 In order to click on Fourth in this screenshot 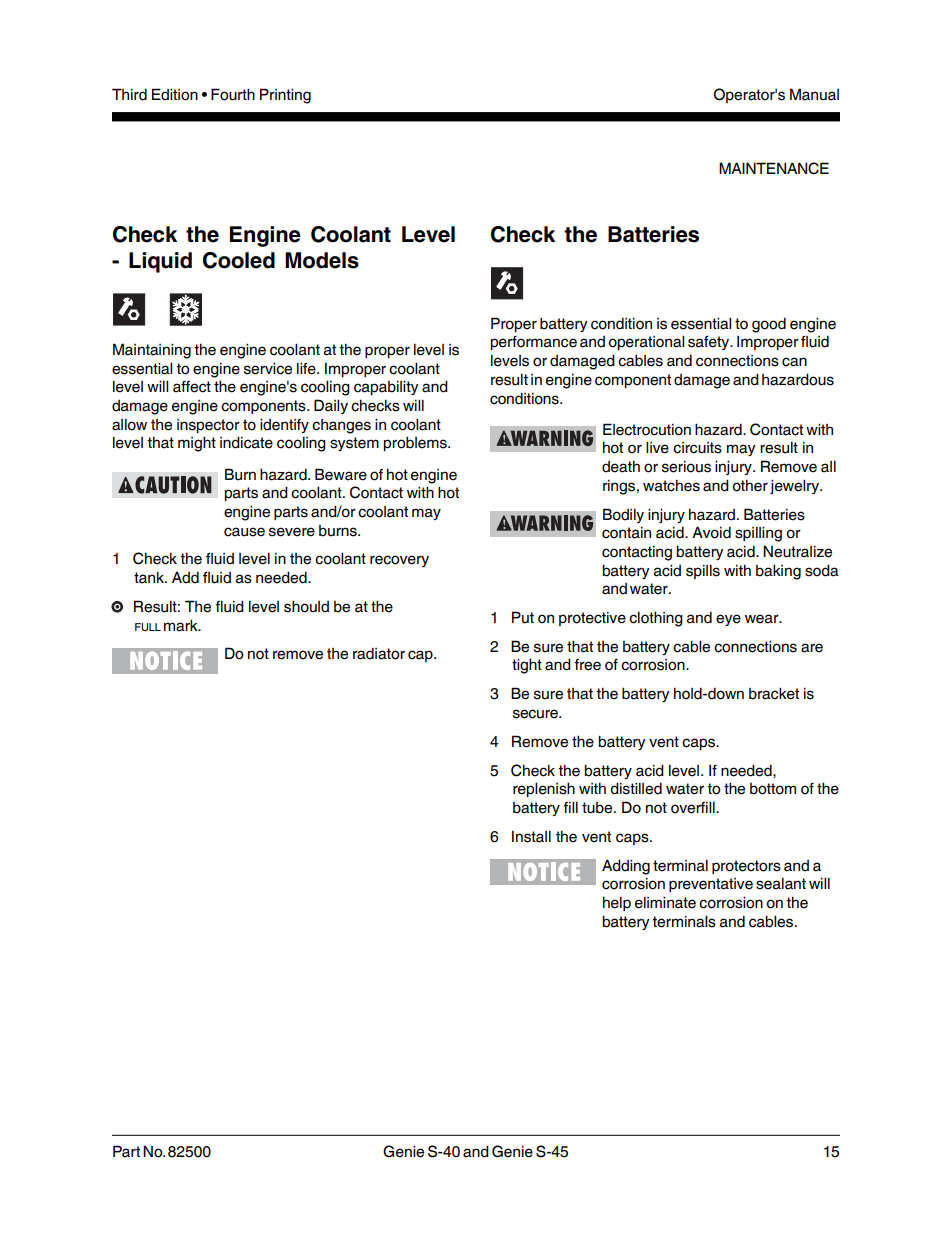, I will do `click(233, 94)`.
